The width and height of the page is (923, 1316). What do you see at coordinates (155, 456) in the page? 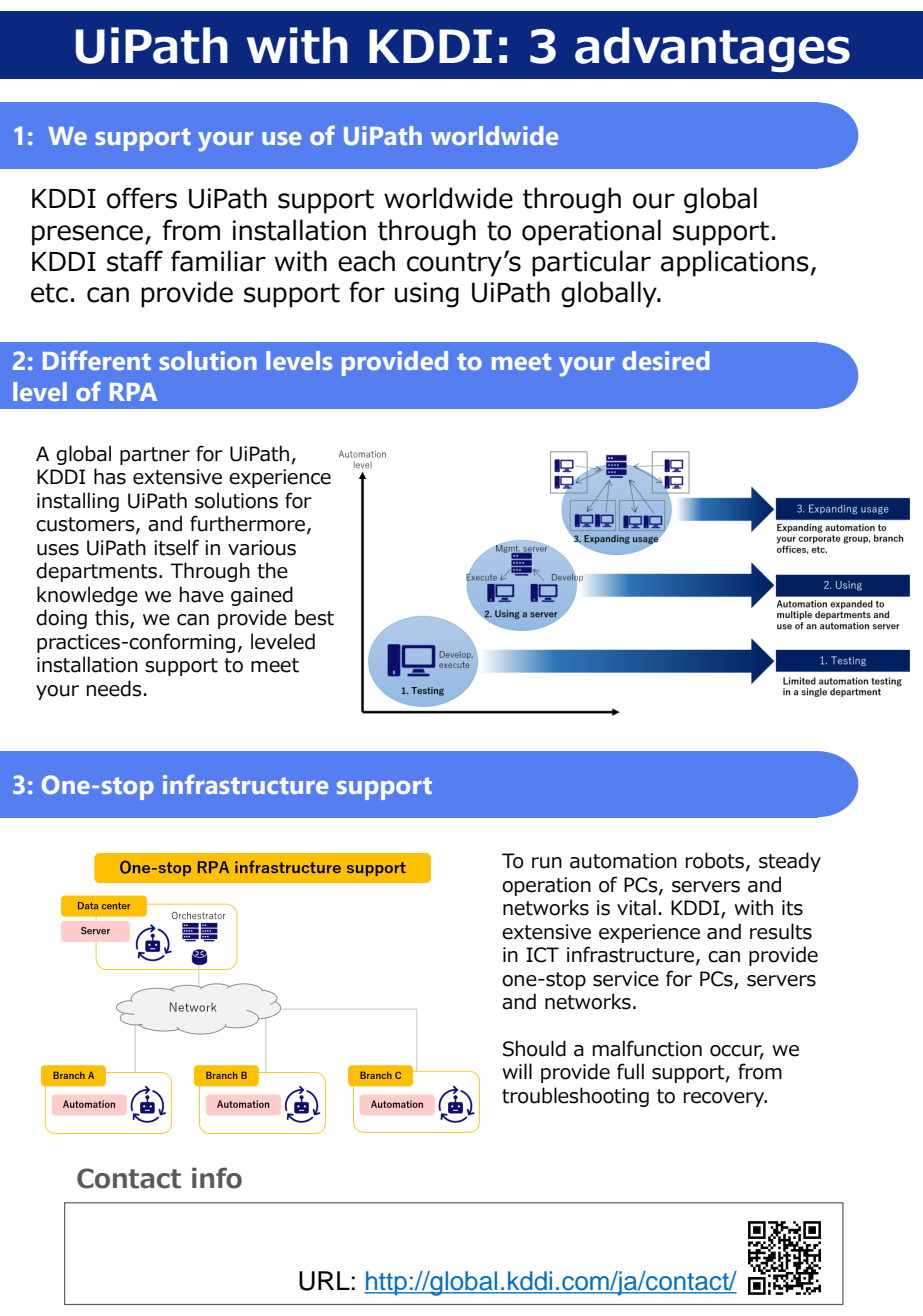
I see `partner` at bounding box center [155, 456].
